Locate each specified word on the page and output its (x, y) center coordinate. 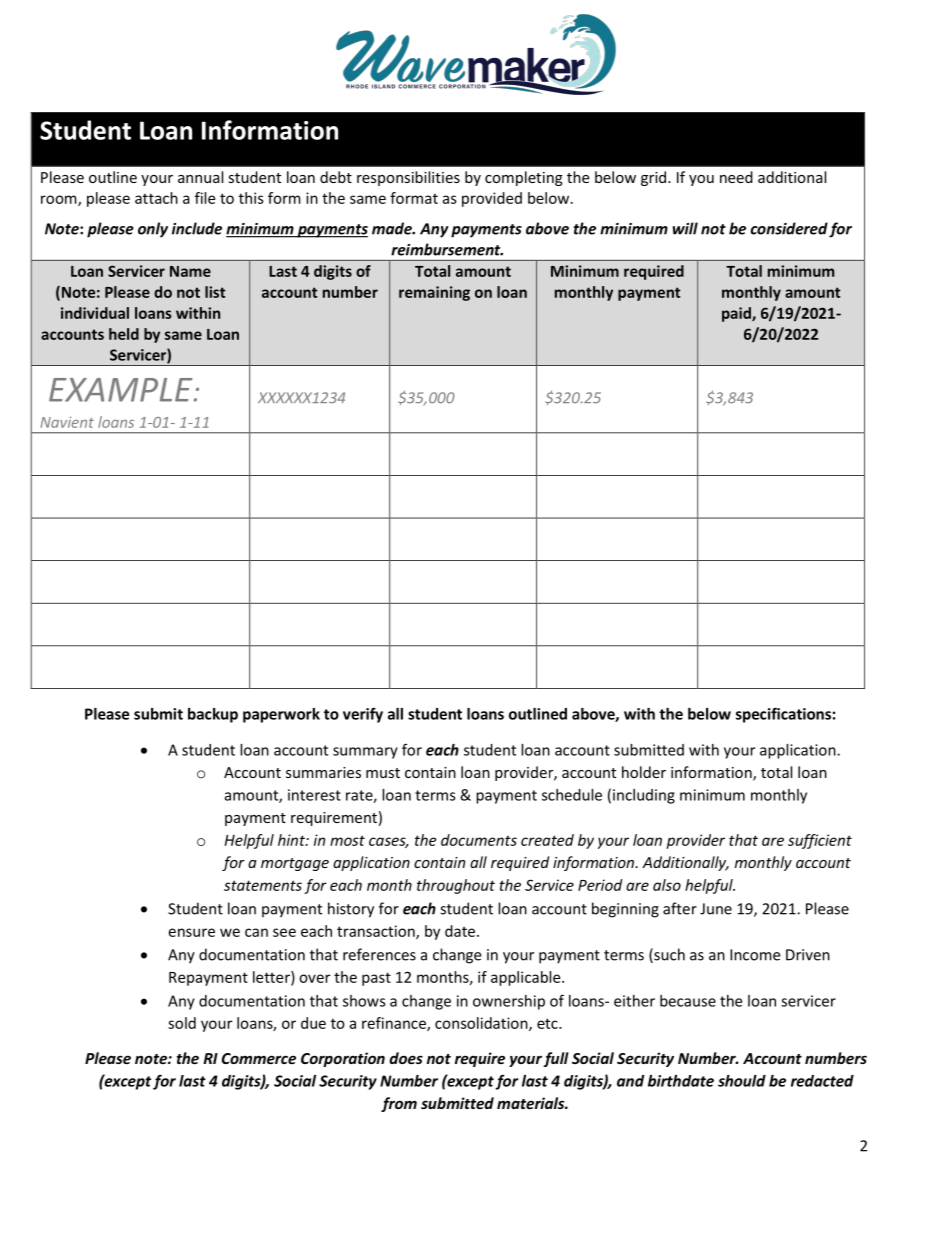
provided (492, 199)
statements (263, 885)
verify (363, 715)
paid (737, 314)
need (736, 177)
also (667, 885)
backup (213, 715)
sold (182, 1023)
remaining (434, 293)
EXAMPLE (122, 390)
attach (156, 198)
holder (644, 772)
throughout (456, 886)
